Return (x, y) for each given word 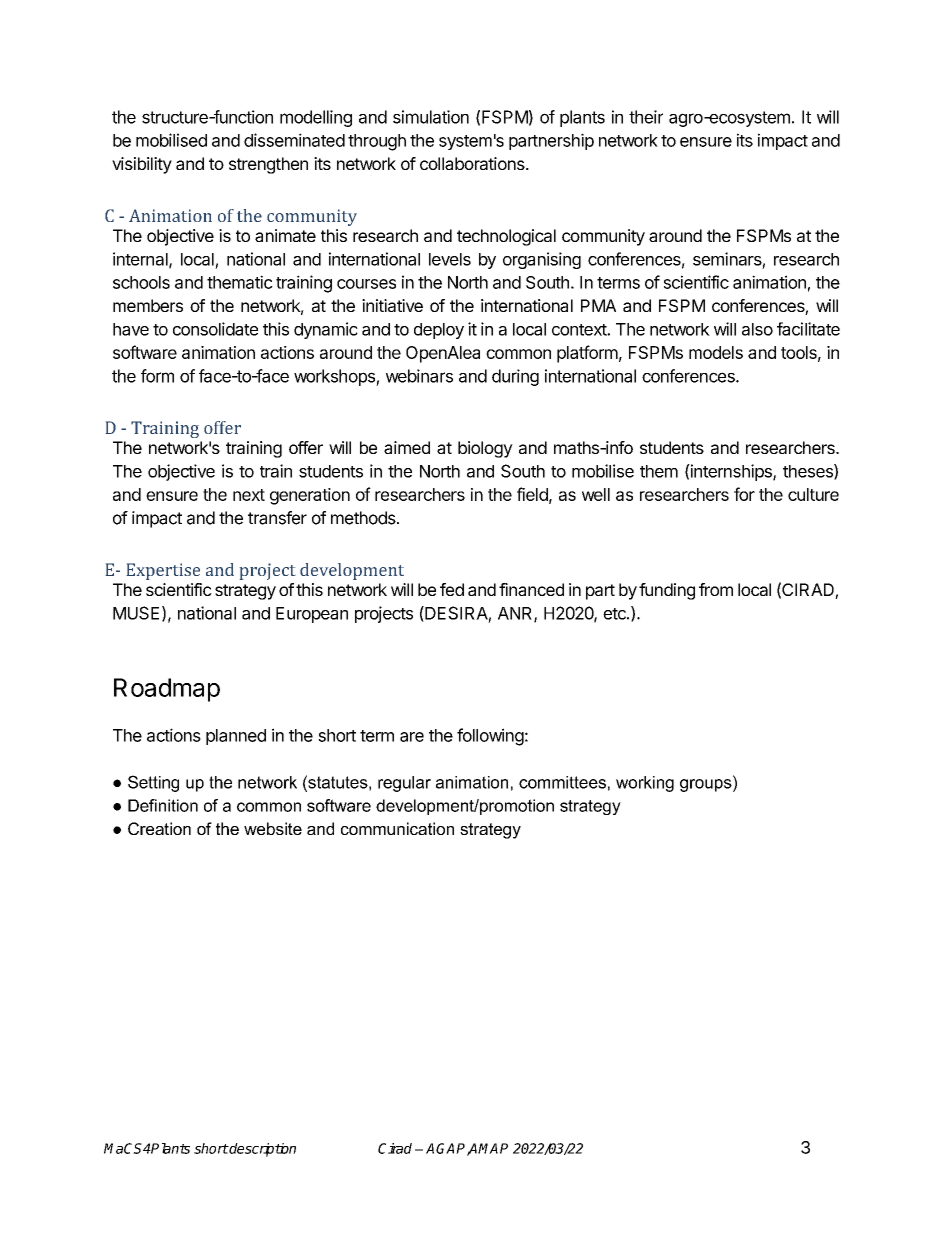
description (262, 1150)
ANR (516, 614)
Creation (159, 828)
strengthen (268, 165)
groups (707, 785)
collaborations (473, 163)
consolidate (215, 329)
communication (397, 828)
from (716, 589)
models (716, 352)
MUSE (136, 613)
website (273, 828)
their (646, 117)
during (515, 377)
